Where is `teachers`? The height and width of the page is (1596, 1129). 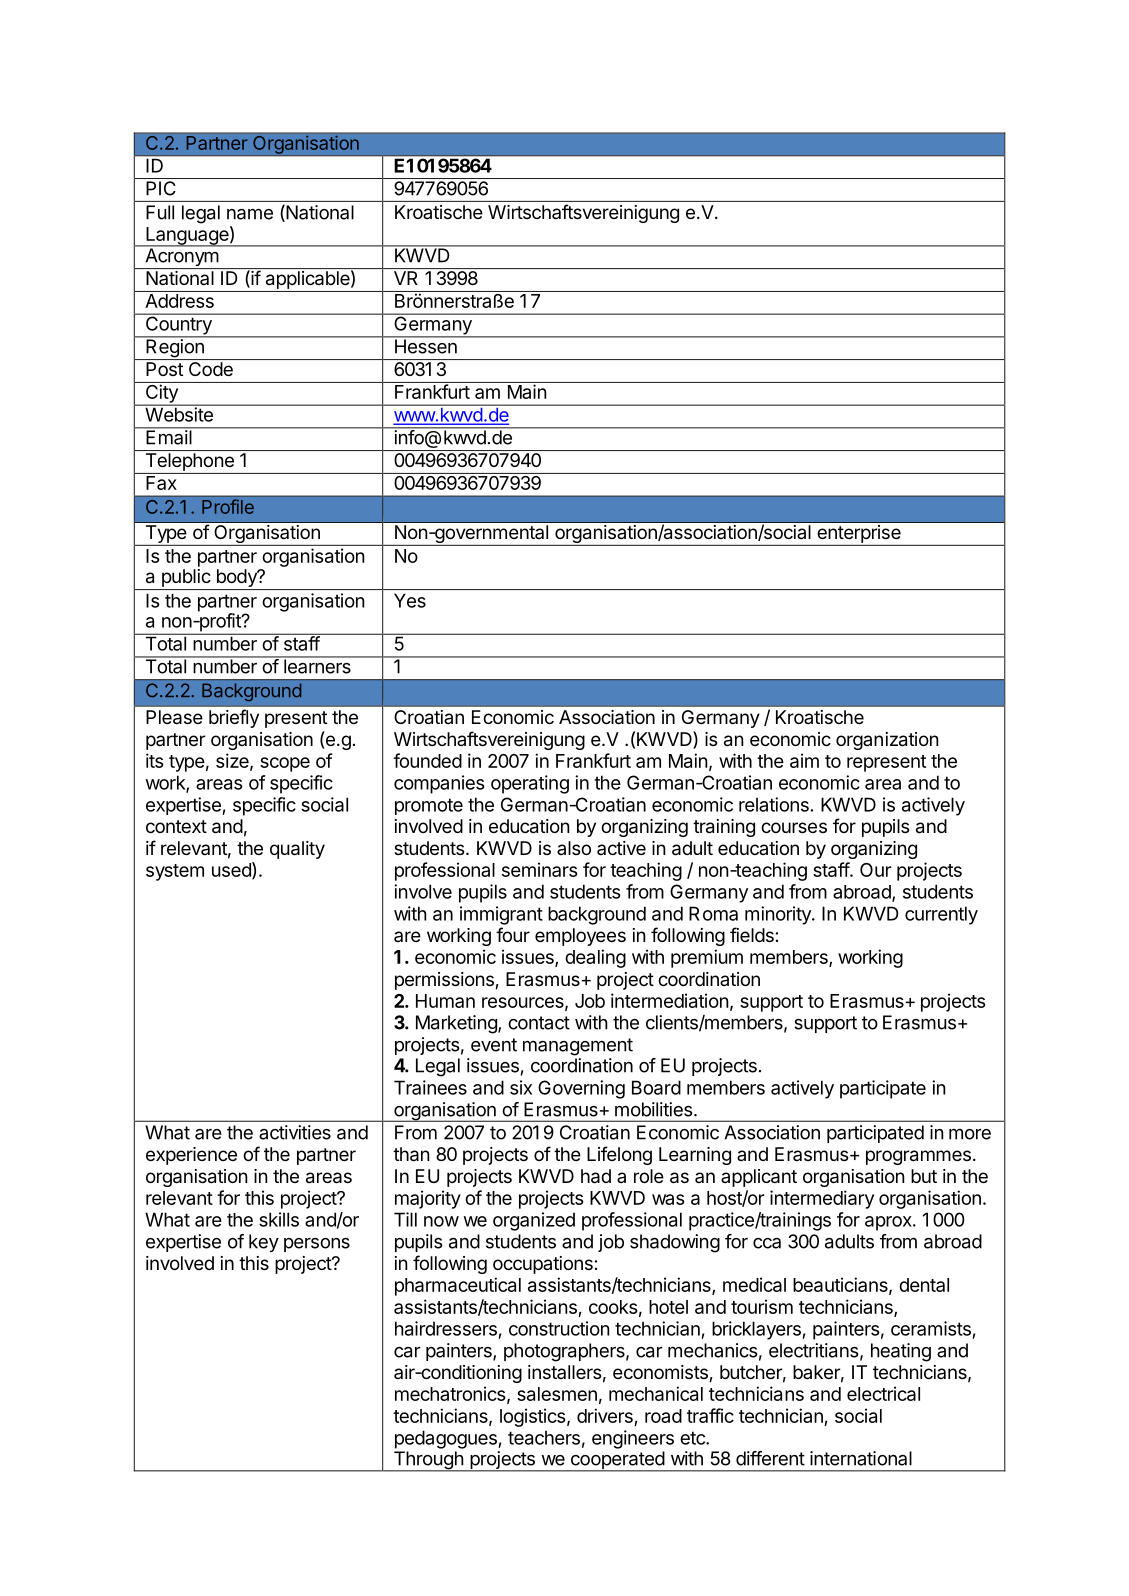
teachers is located at coordinates (544, 1437).
